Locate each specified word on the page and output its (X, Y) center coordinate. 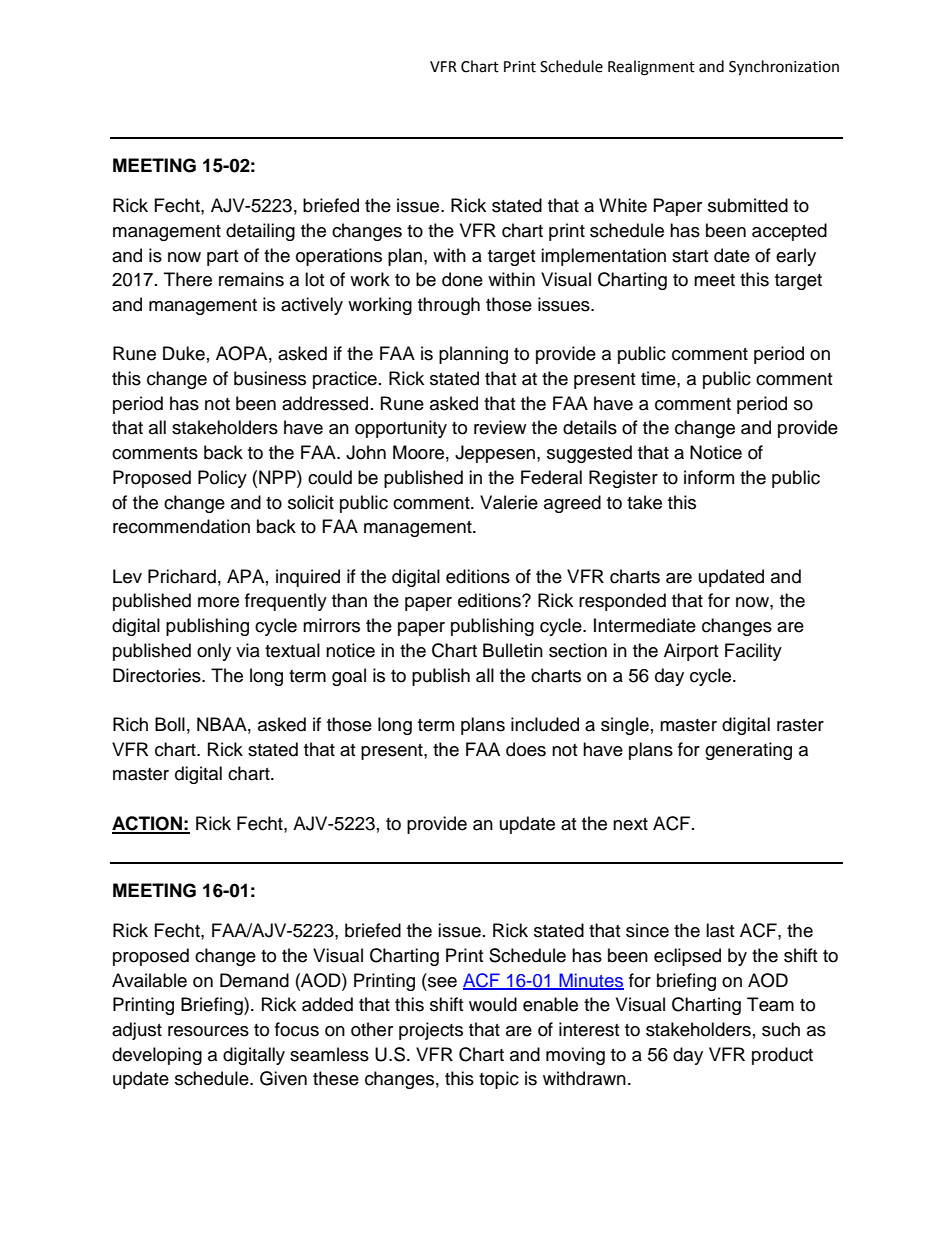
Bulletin (513, 650)
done (462, 279)
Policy (222, 479)
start (690, 256)
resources (208, 1031)
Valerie (509, 502)
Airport (691, 652)
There (188, 279)
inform (709, 477)
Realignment (651, 68)
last (720, 930)
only (214, 652)
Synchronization (784, 68)
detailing (260, 232)
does (526, 749)
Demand (254, 980)
